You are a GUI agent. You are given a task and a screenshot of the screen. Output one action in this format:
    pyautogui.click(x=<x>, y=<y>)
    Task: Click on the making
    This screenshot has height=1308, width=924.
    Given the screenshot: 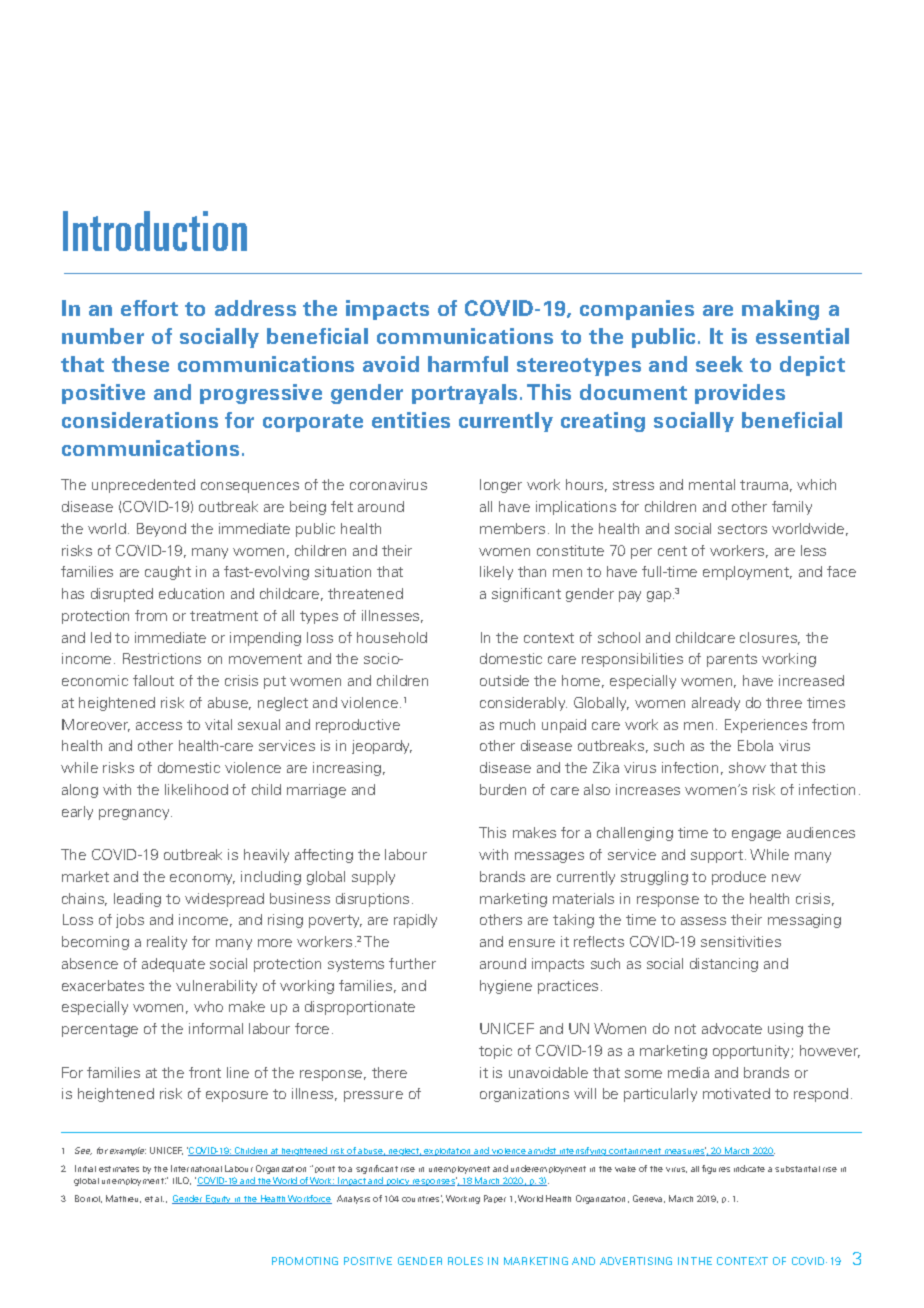 What is the action you would take?
    pyautogui.click(x=780, y=310)
